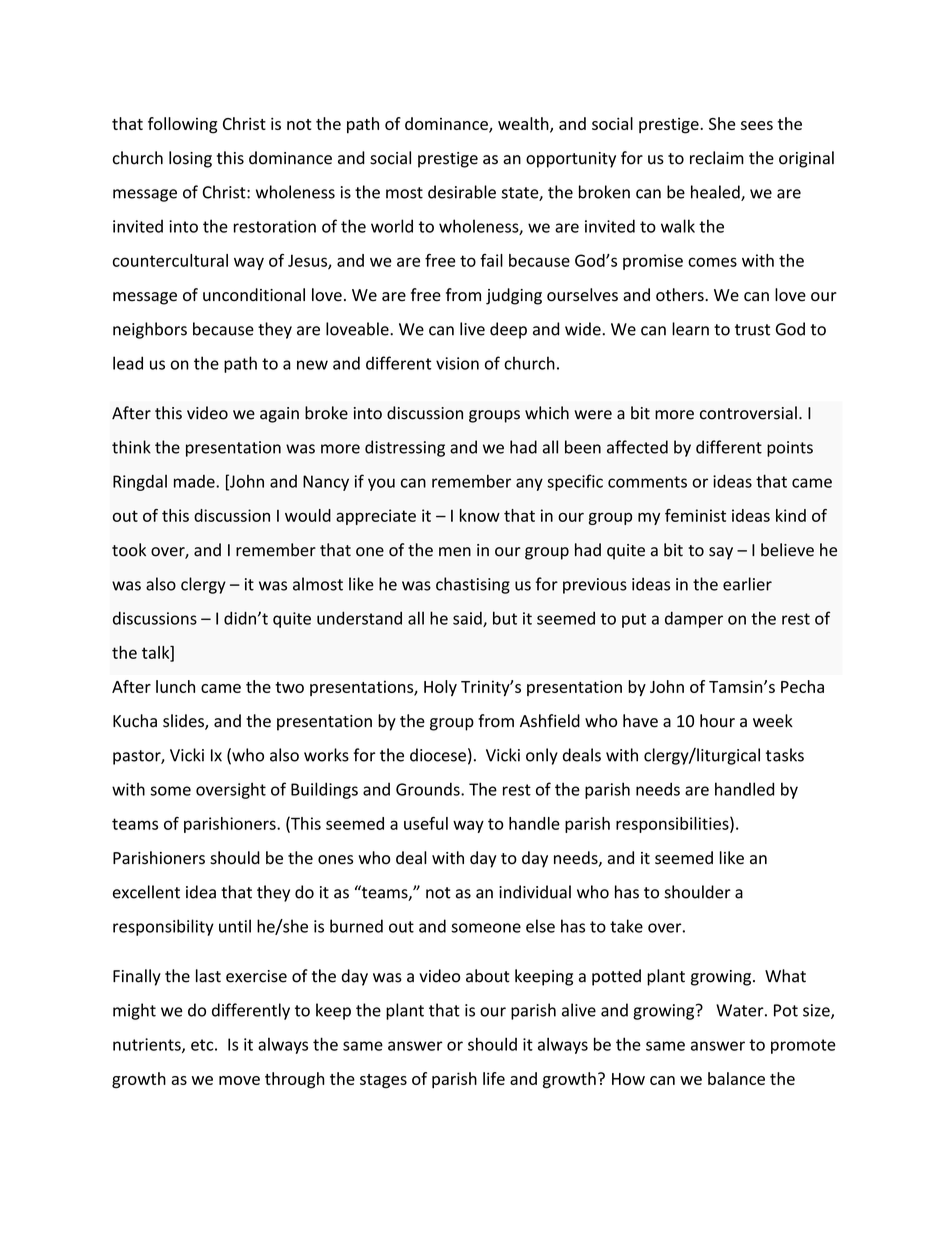  Describe the element at coordinates (146, 892) in the screenshot. I see `excellent` at that location.
